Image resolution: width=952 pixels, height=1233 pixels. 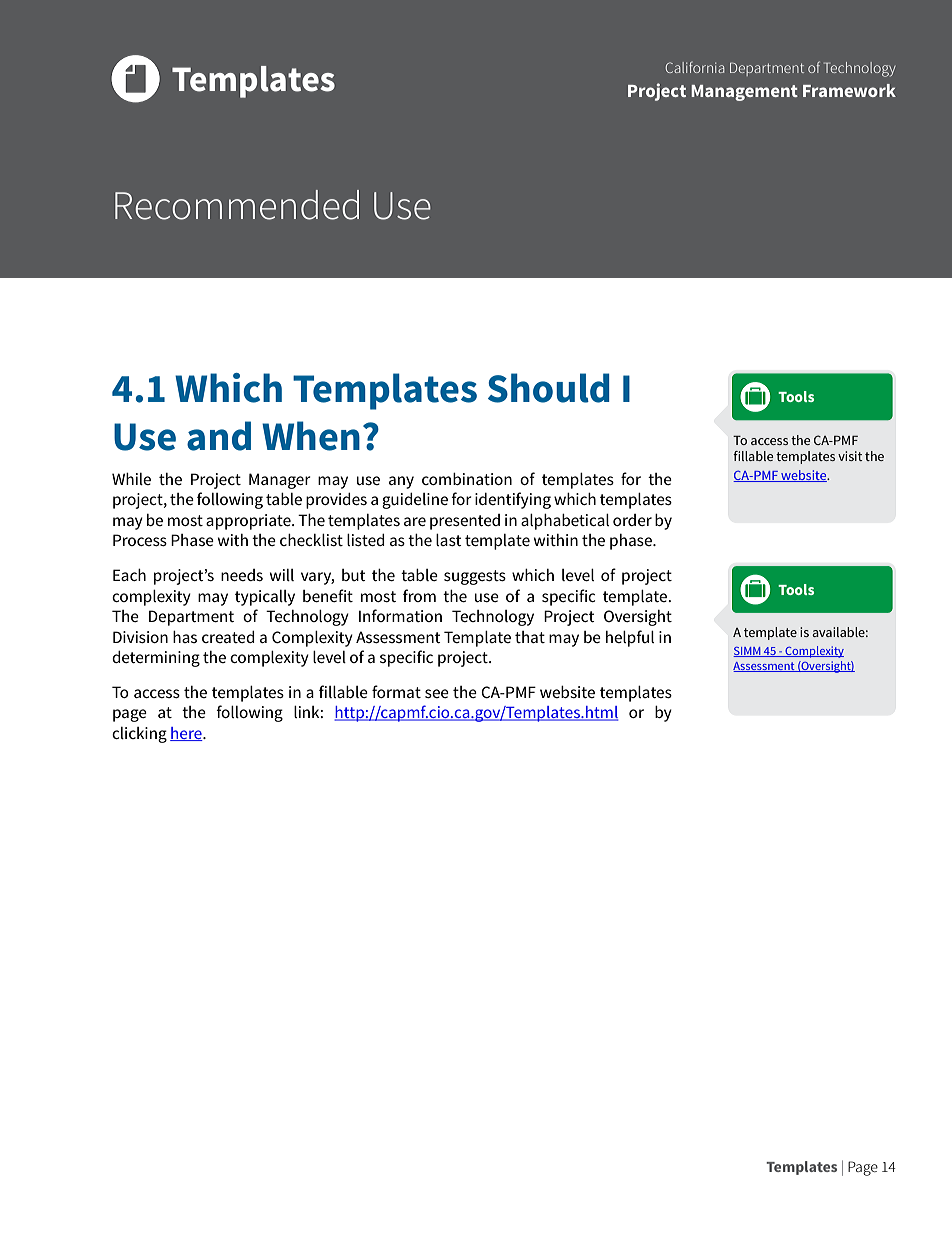 I want to click on see, so click(x=437, y=693).
